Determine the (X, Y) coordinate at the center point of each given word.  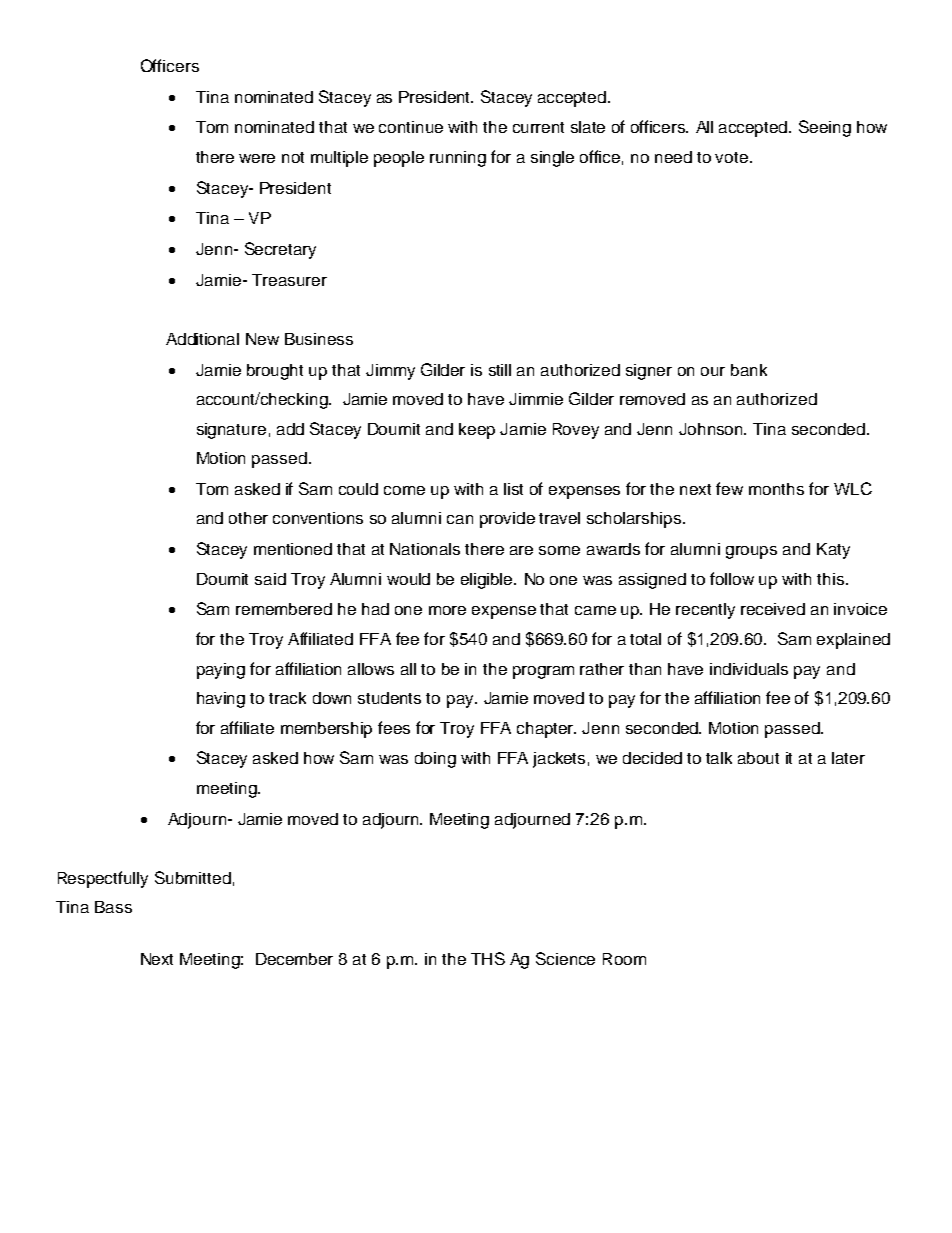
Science (565, 958)
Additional (202, 339)
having (221, 700)
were (257, 158)
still (500, 370)
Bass (113, 907)
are (521, 550)
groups (751, 552)
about (758, 758)
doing (435, 760)
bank (749, 370)
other (248, 518)
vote (733, 157)
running (458, 159)
